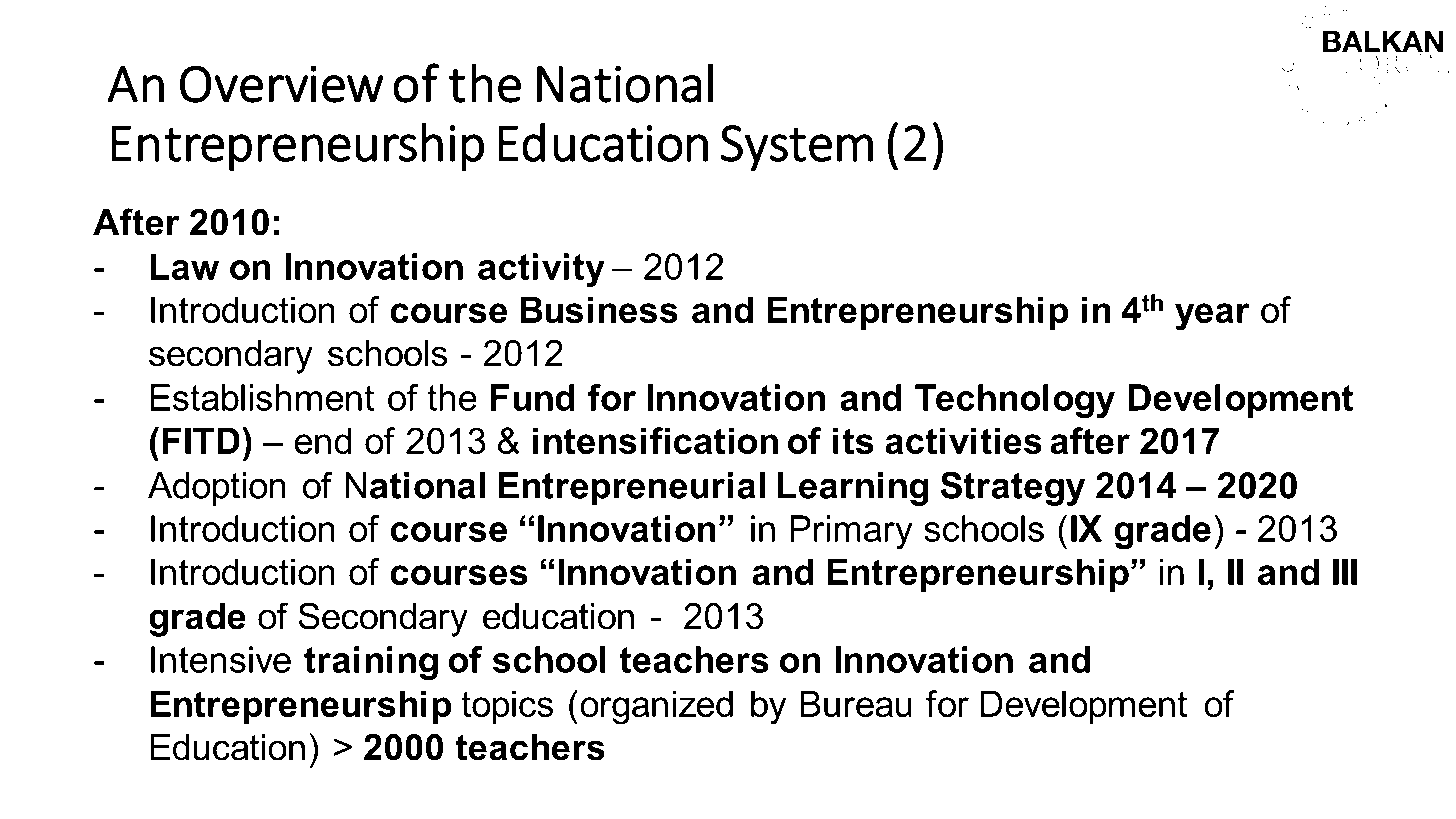 The width and height of the image is (1456, 819). What do you see at coordinates (853, 440) in the image?
I see `its` at bounding box center [853, 440].
